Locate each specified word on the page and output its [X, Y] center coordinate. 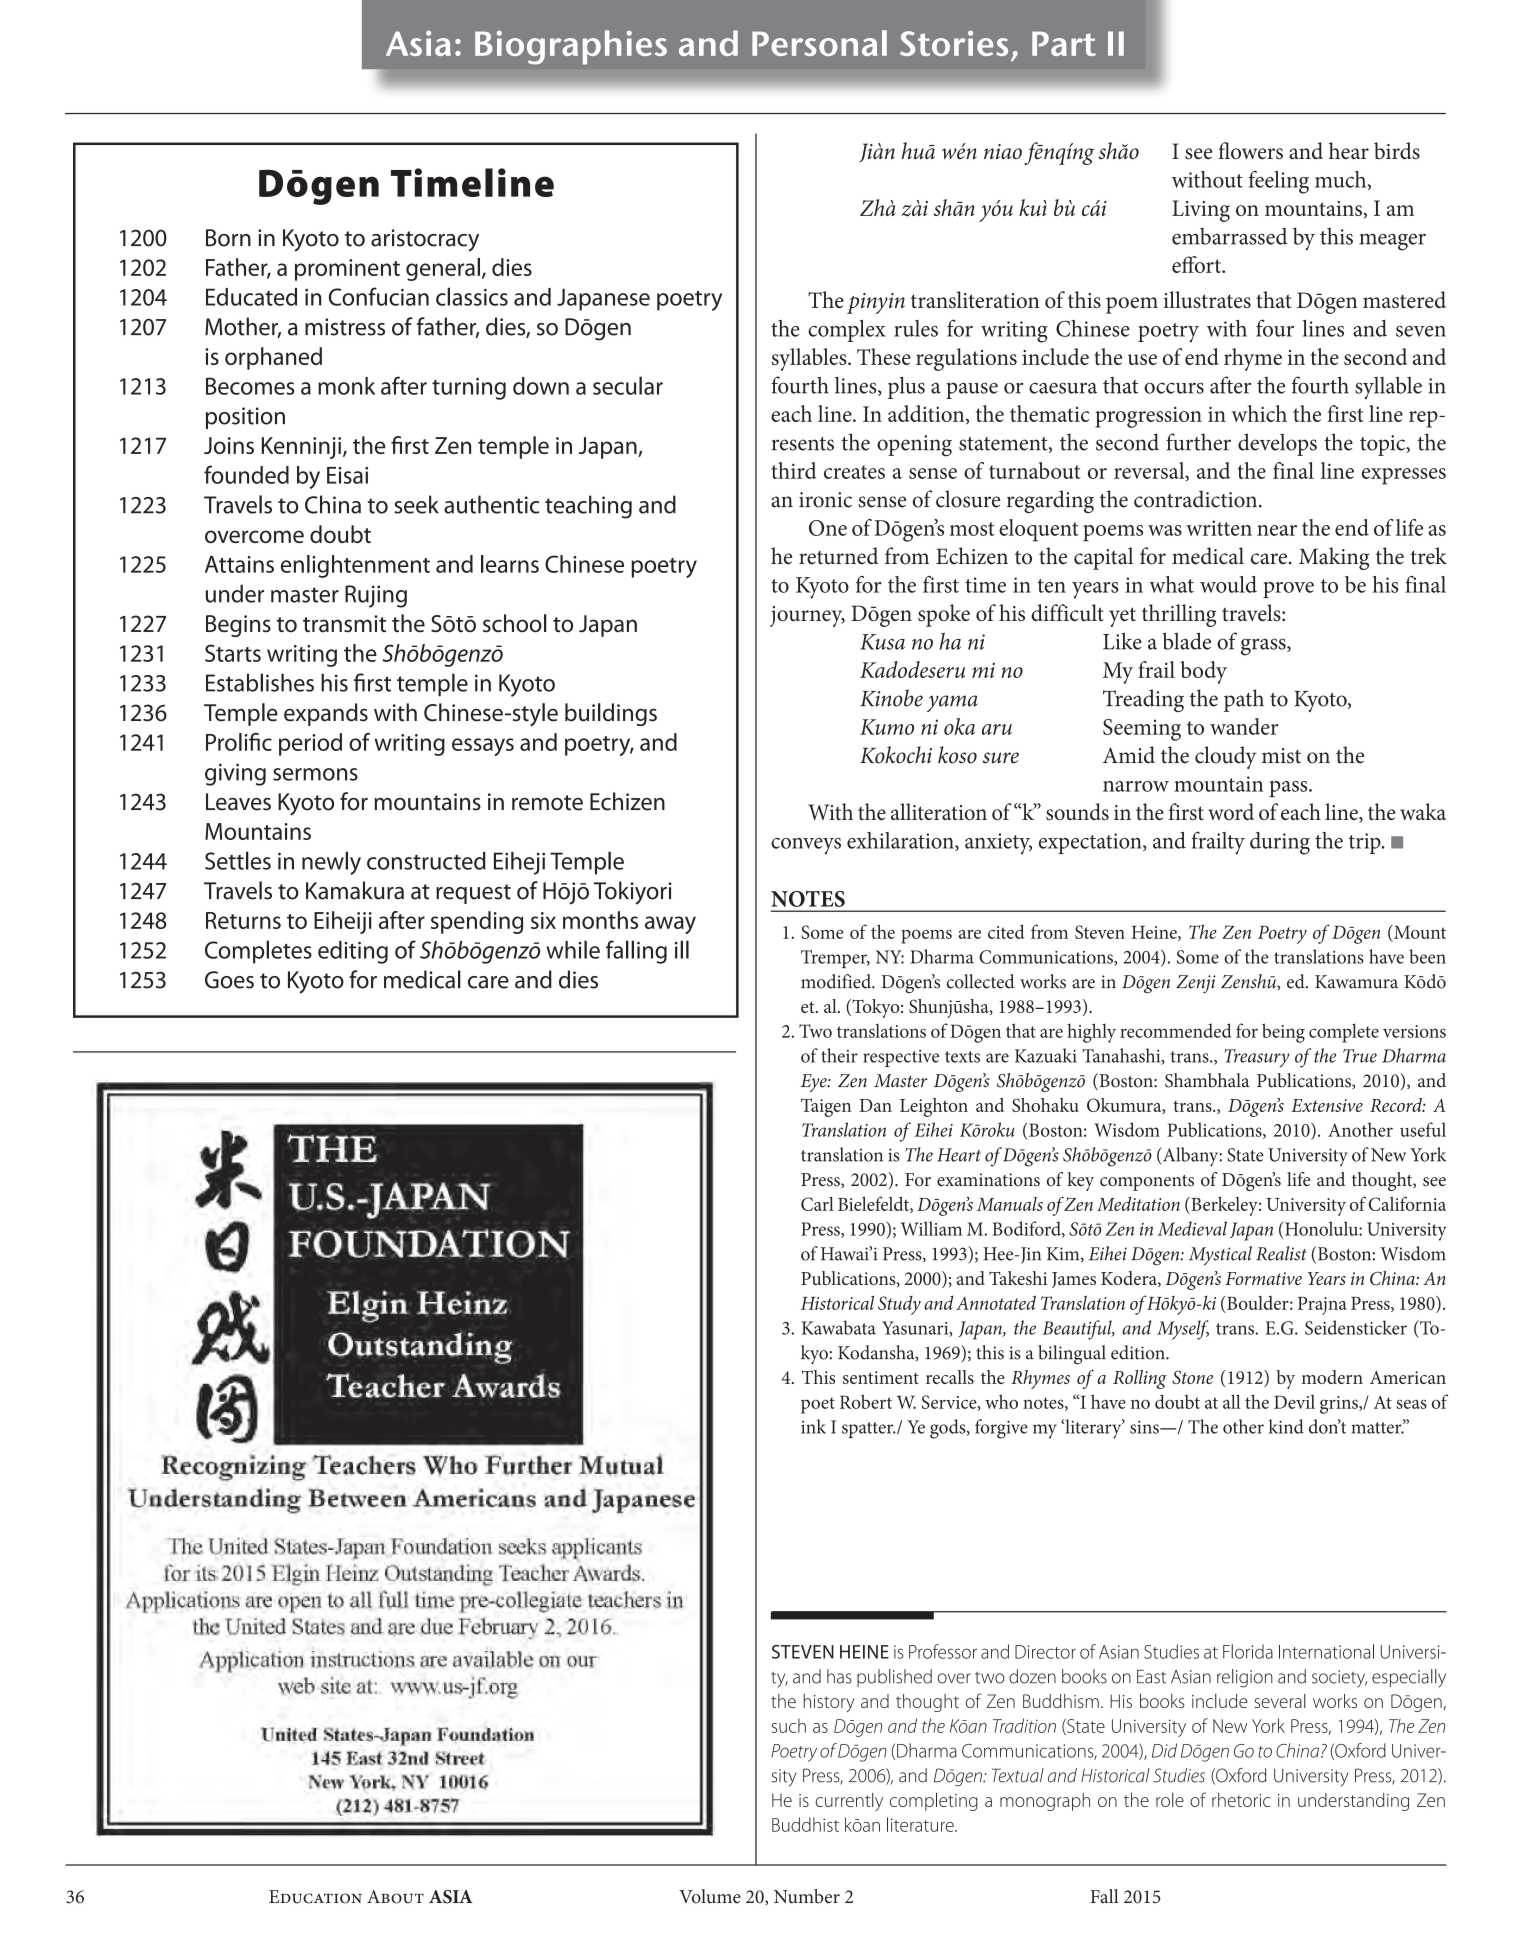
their [839, 1055]
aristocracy [425, 240]
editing [353, 952]
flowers [1250, 151]
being [1283, 1033]
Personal [819, 43]
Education [315, 1897]
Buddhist [805, 1824]
